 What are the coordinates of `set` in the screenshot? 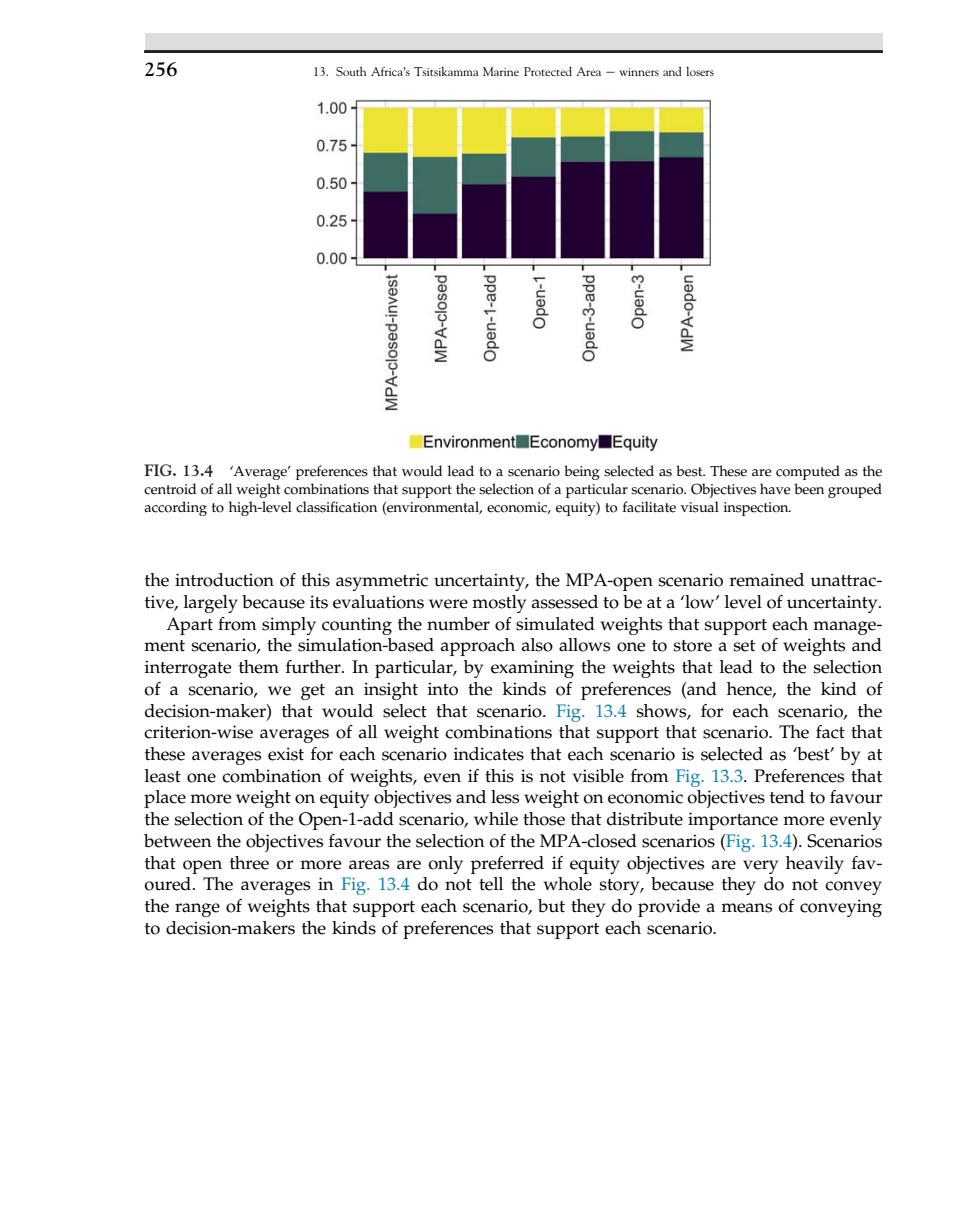 It's located at (744, 646).
